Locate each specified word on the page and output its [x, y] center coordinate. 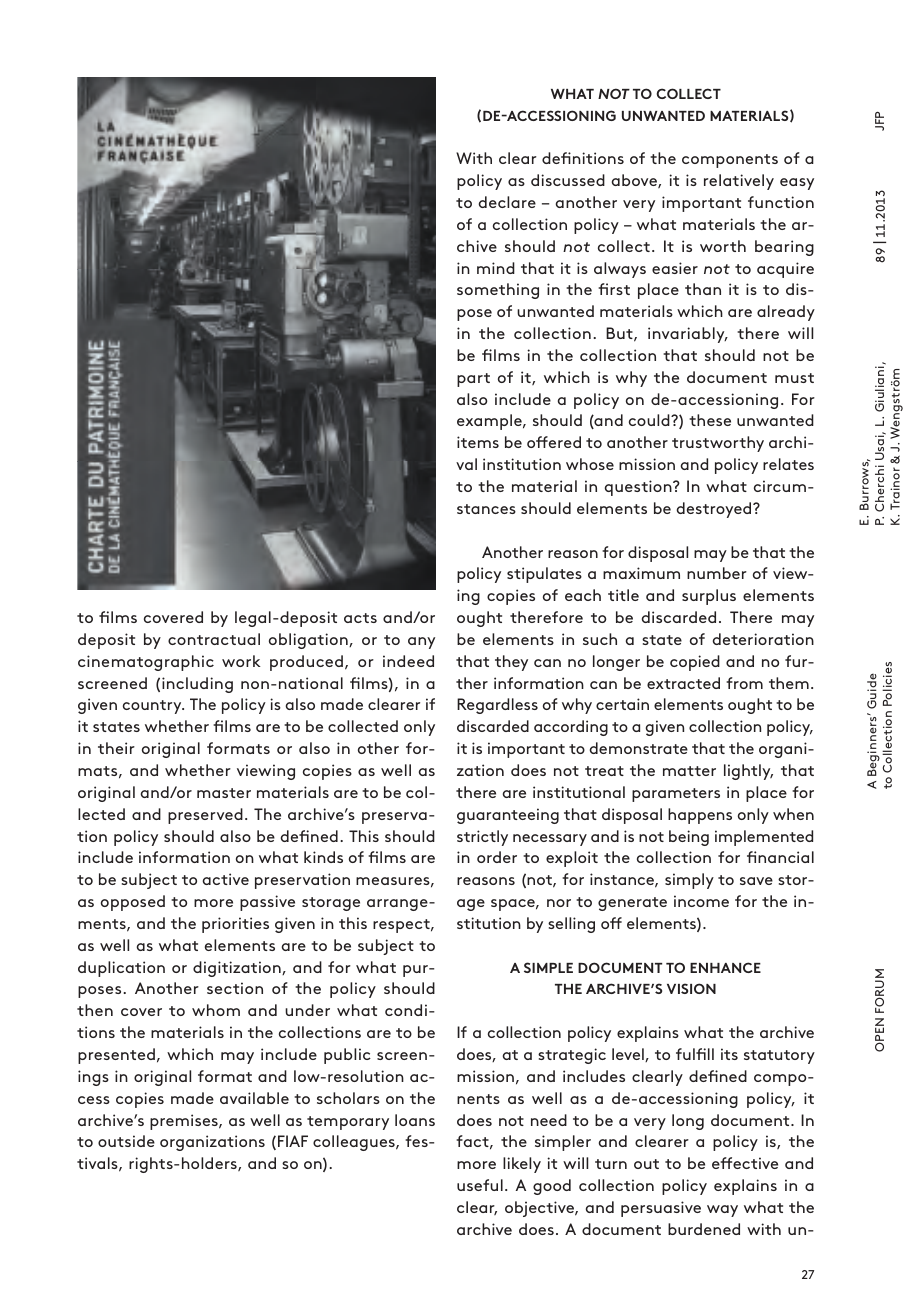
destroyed [715, 510]
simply [689, 881]
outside [126, 1141]
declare [507, 202]
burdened [704, 1229]
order [497, 857]
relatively [739, 182]
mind [496, 268]
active [225, 879]
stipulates [544, 575]
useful [480, 1185]
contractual [214, 639]
